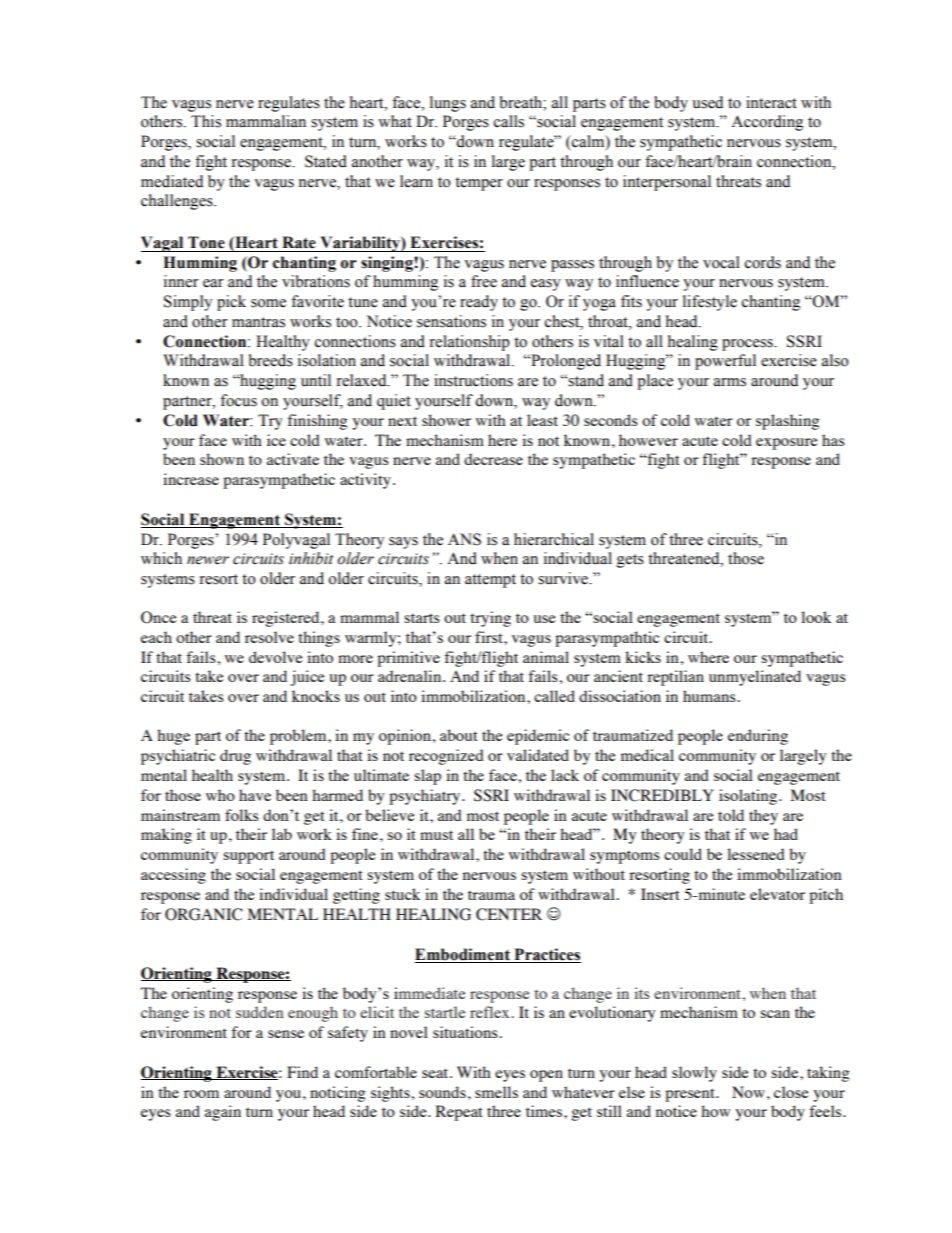 The height and width of the screenshot is (1233, 952). Describe the element at coordinates (767, 123) in the screenshot. I see `According` at that location.
